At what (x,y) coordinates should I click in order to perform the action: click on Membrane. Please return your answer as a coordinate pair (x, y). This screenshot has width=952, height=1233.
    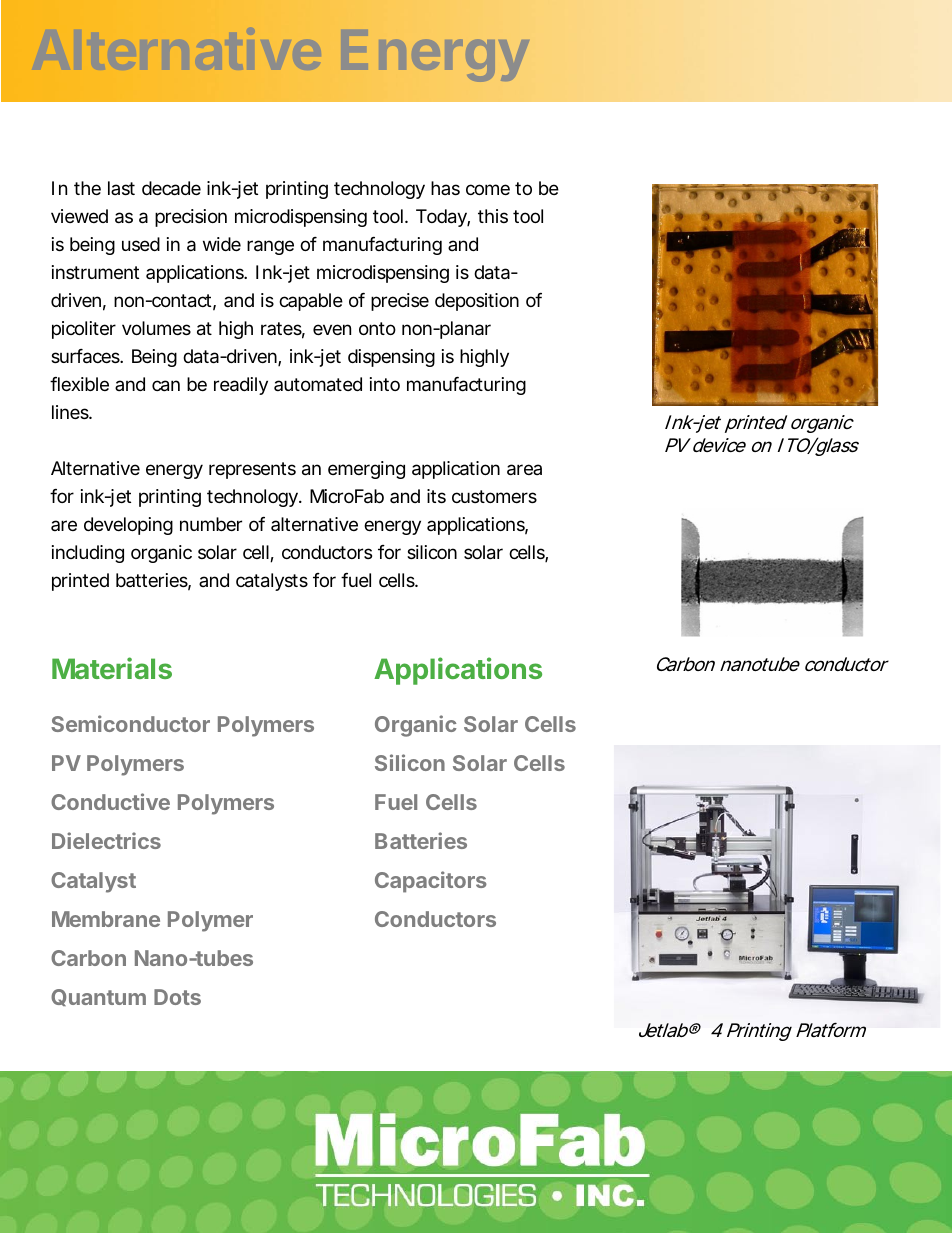
    Looking at the image, I should click on (106, 919).
